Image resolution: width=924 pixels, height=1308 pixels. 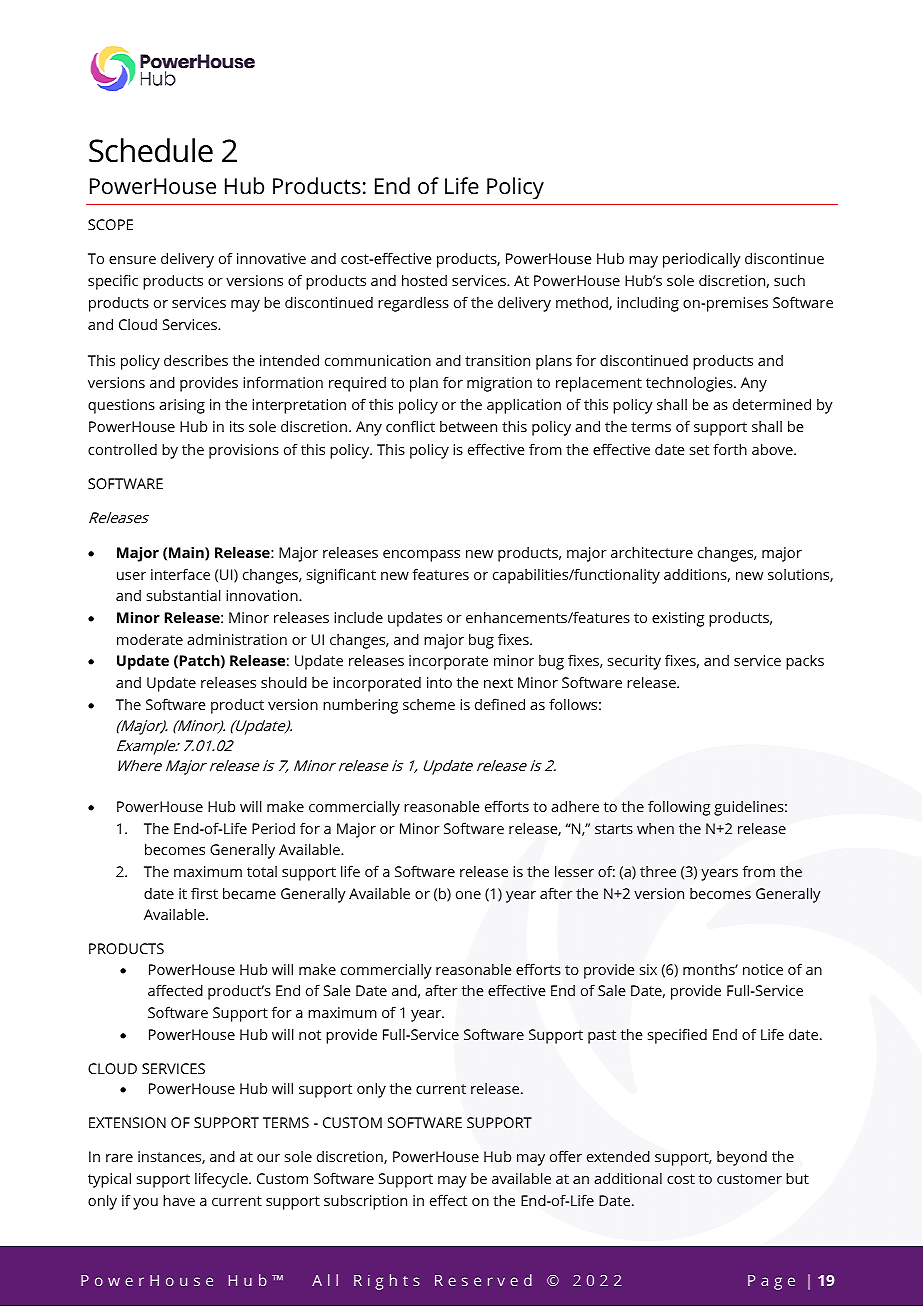 What do you see at coordinates (468, 895) in the screenshot?
I see `one` at bounding box center [468, 895].
